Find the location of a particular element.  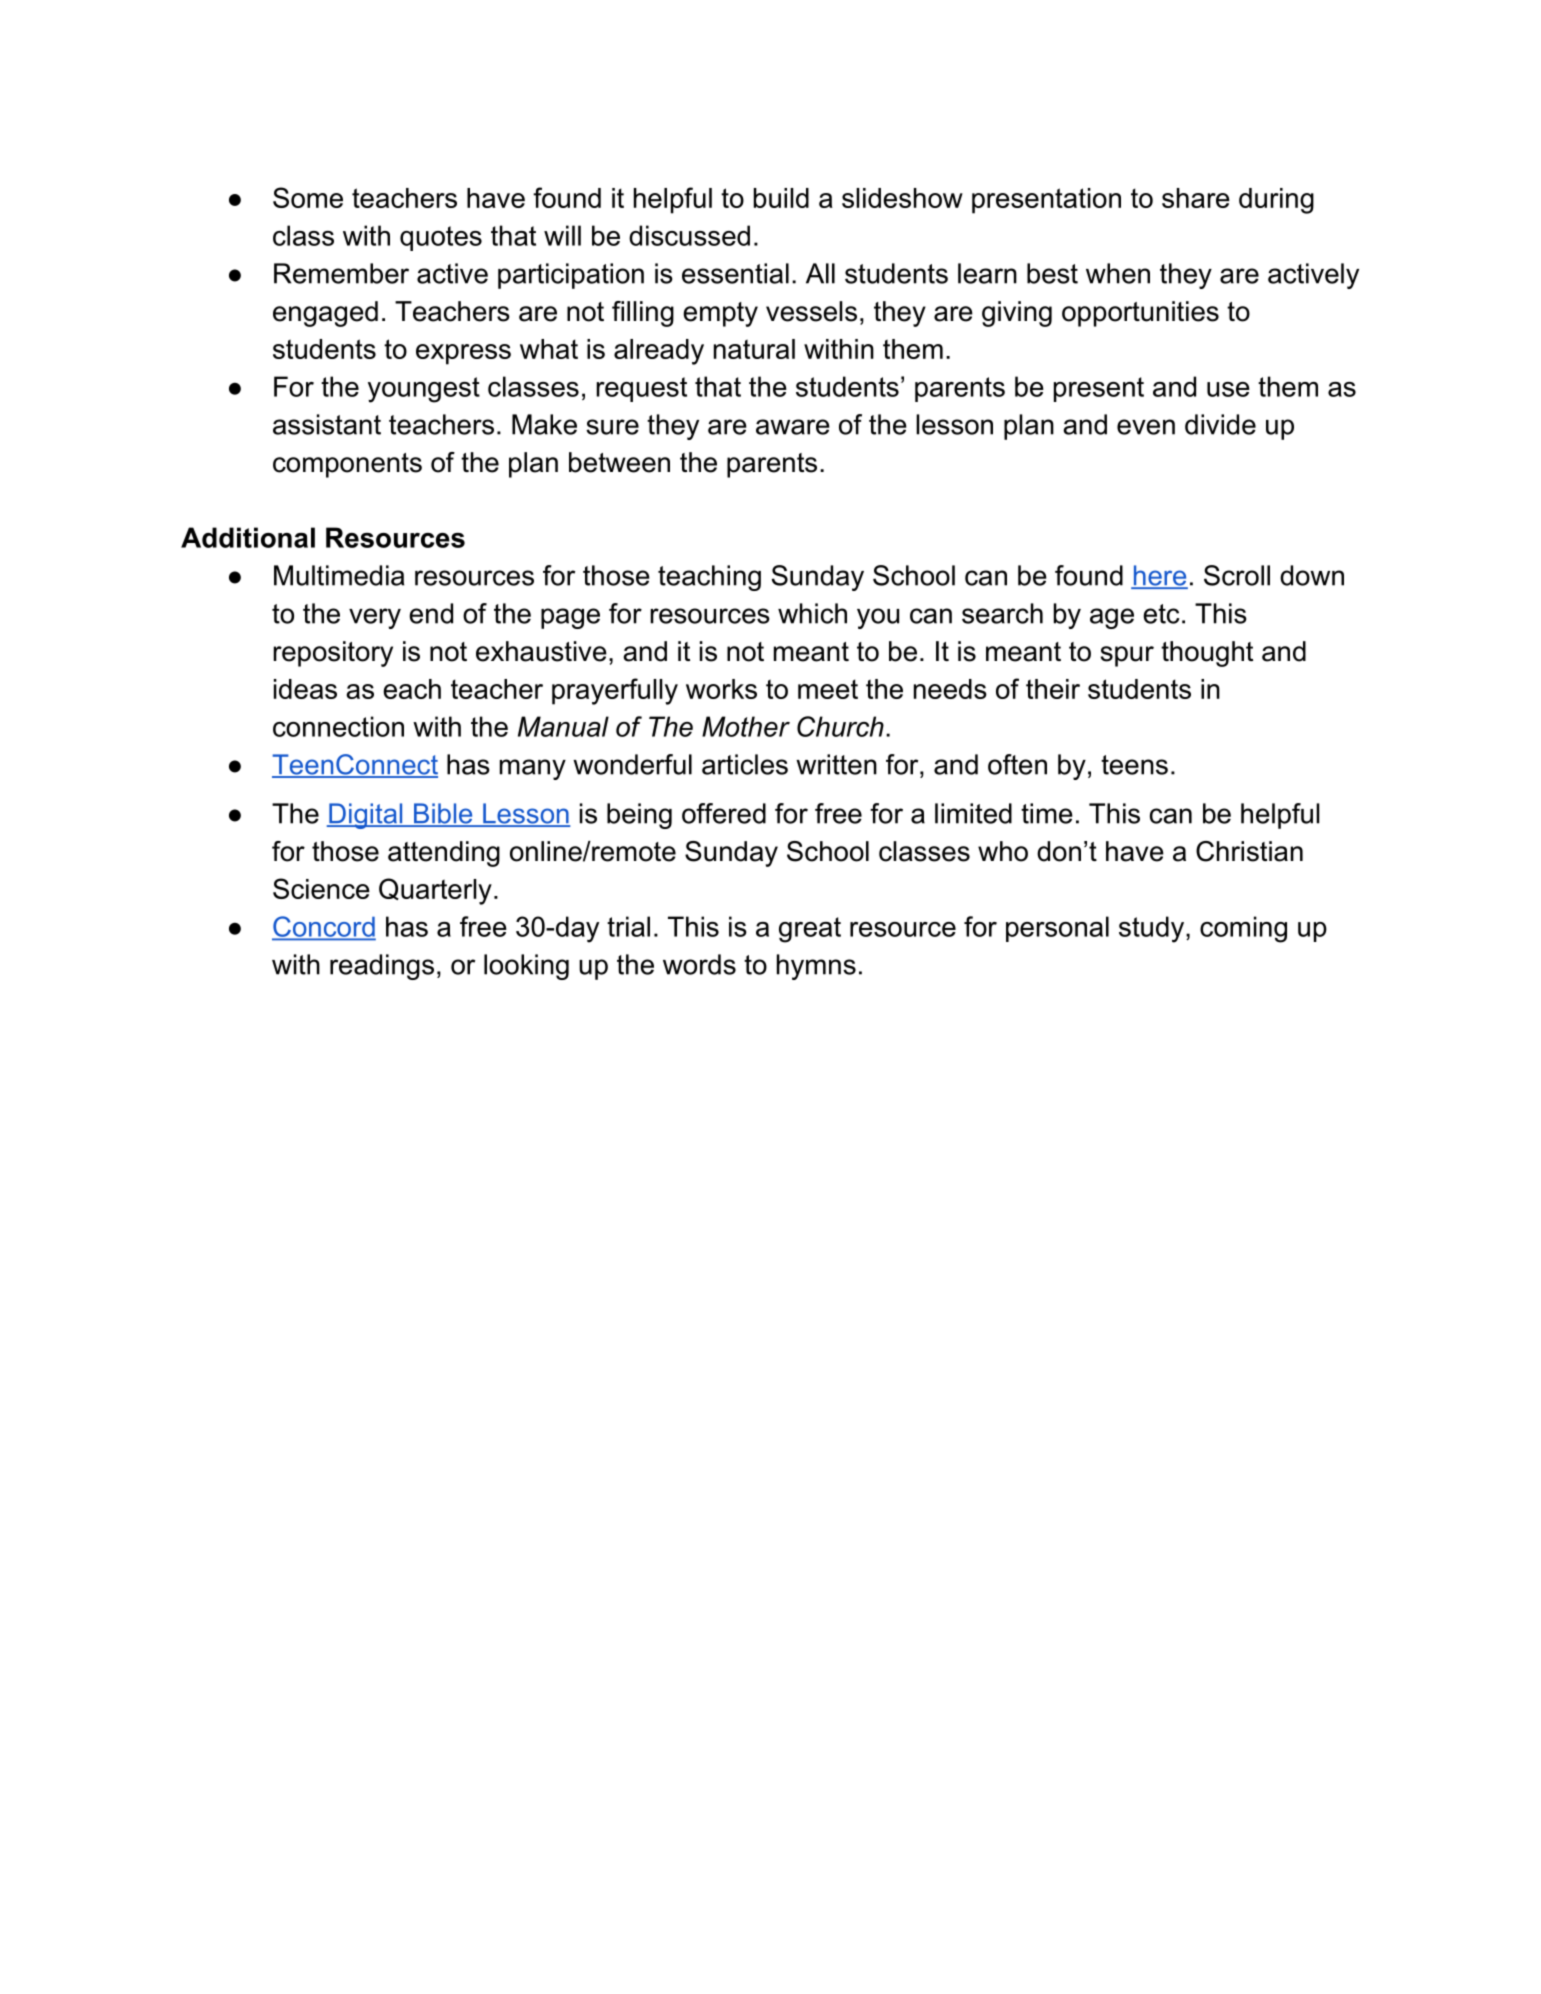

build is located at coordinates (781, 198).
